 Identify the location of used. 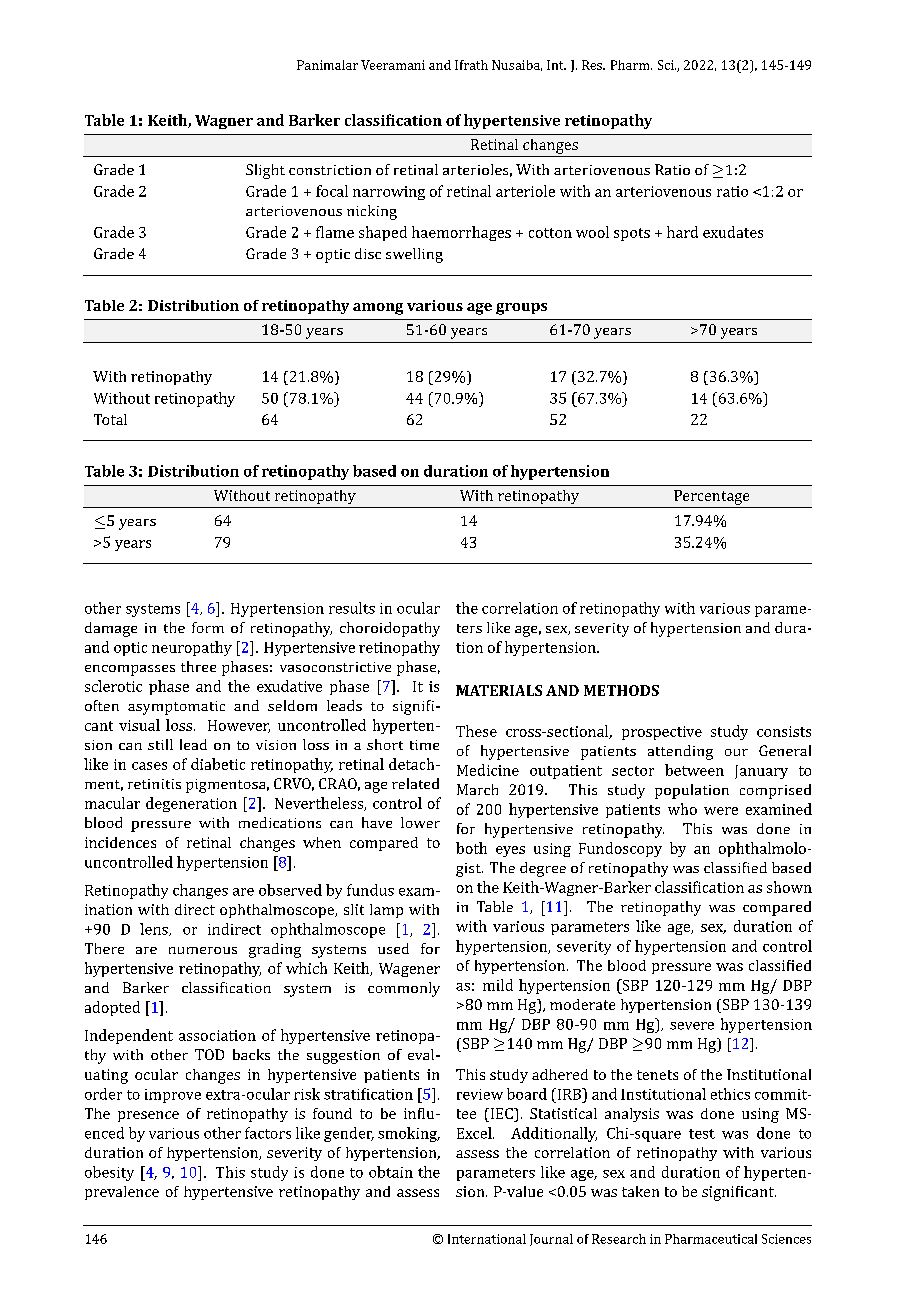
(393, 948).
